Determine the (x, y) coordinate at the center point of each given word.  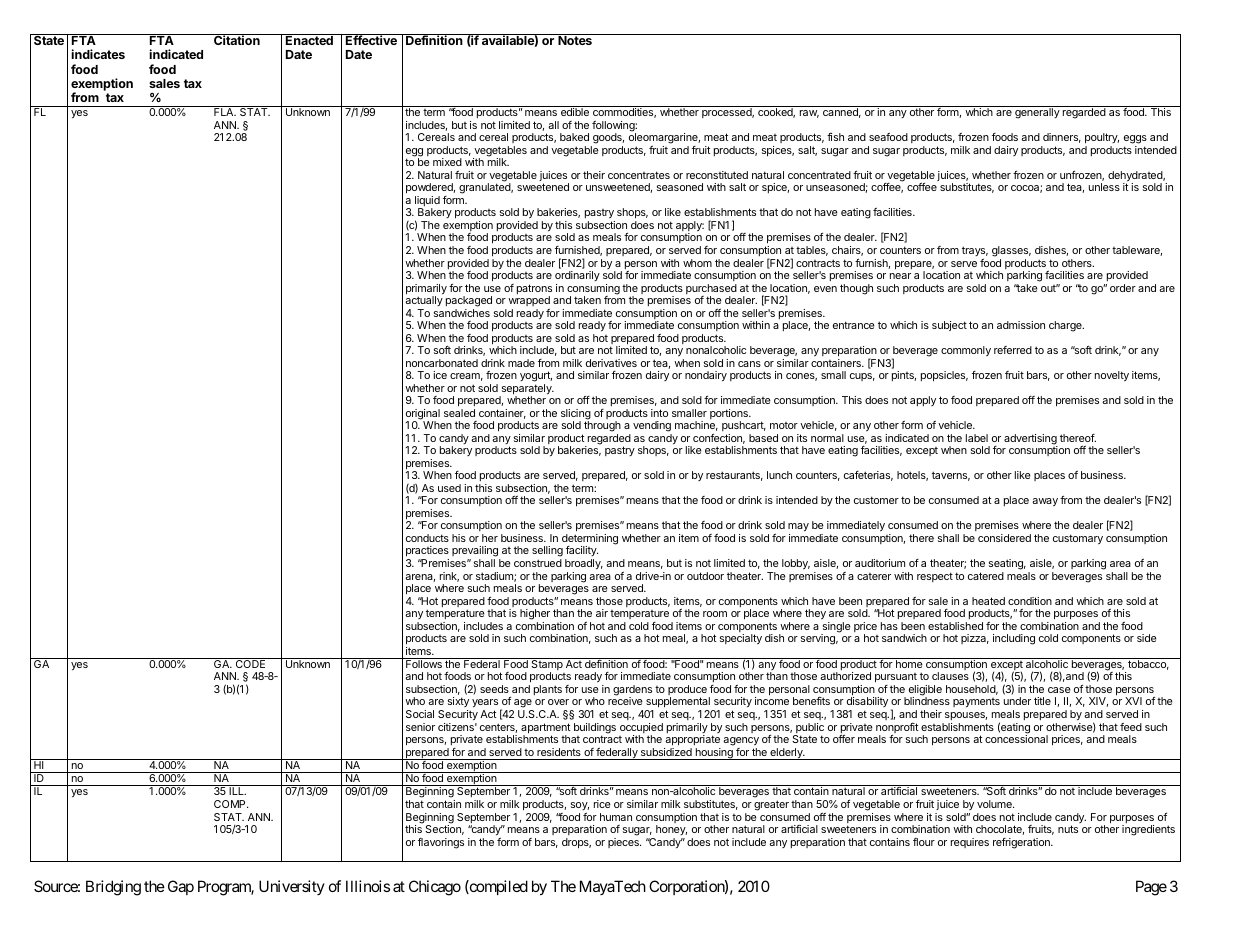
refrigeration (1022, 843)
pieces (624, 843)
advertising (1031, 440)
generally (1037, 113)
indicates (98, 54)
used (449, 488)
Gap (181, 887)
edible (575, 112)
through (601, 428)
